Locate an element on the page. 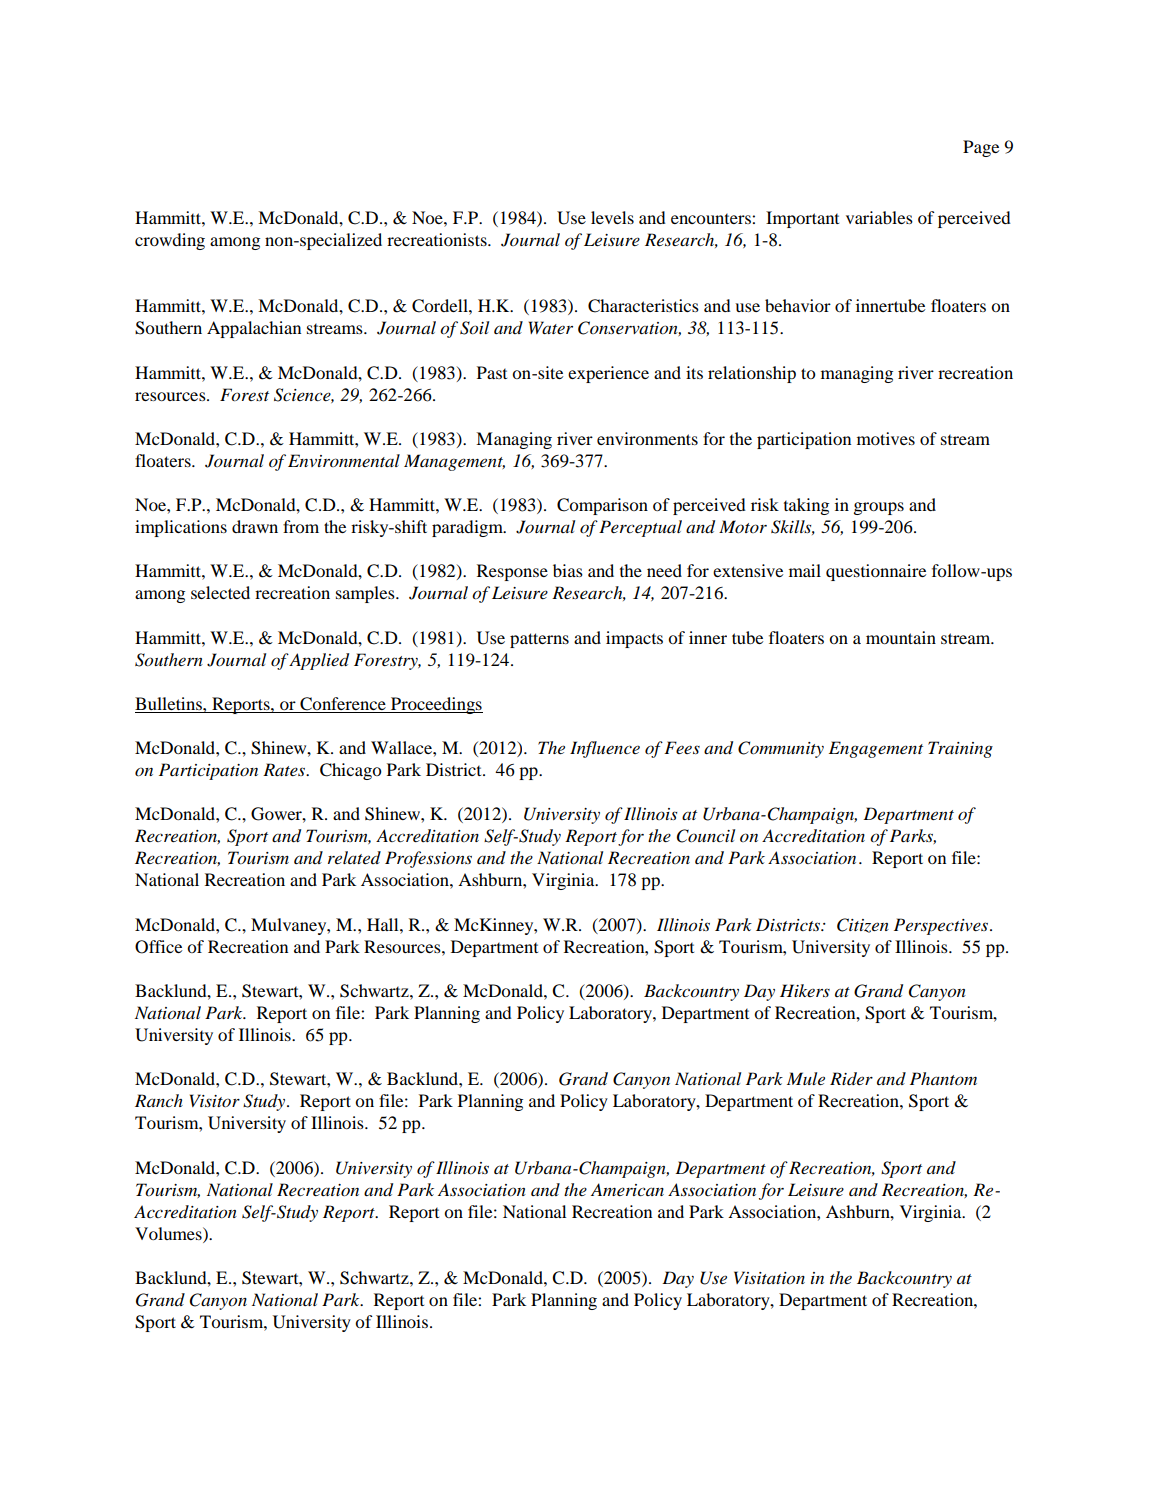  environments is located at coordinates (647, 438).
